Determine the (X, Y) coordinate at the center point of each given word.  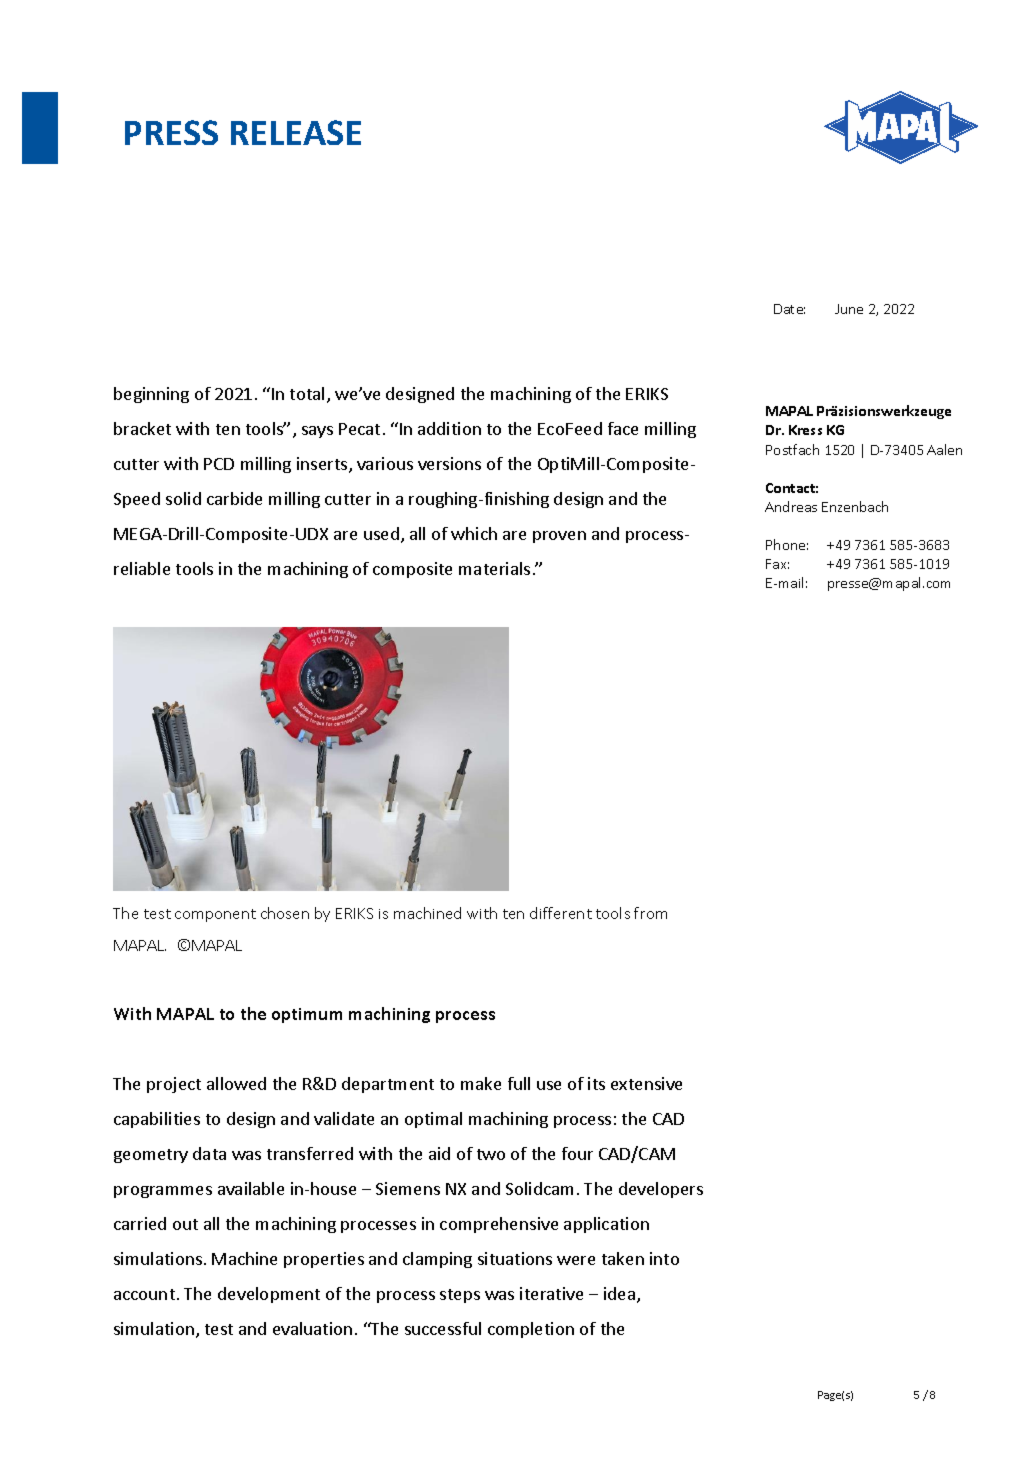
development (269, 1295)
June (849, 309)
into (664, 1258)
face (623, 428)
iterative (551, 1293)
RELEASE (296, 132)
